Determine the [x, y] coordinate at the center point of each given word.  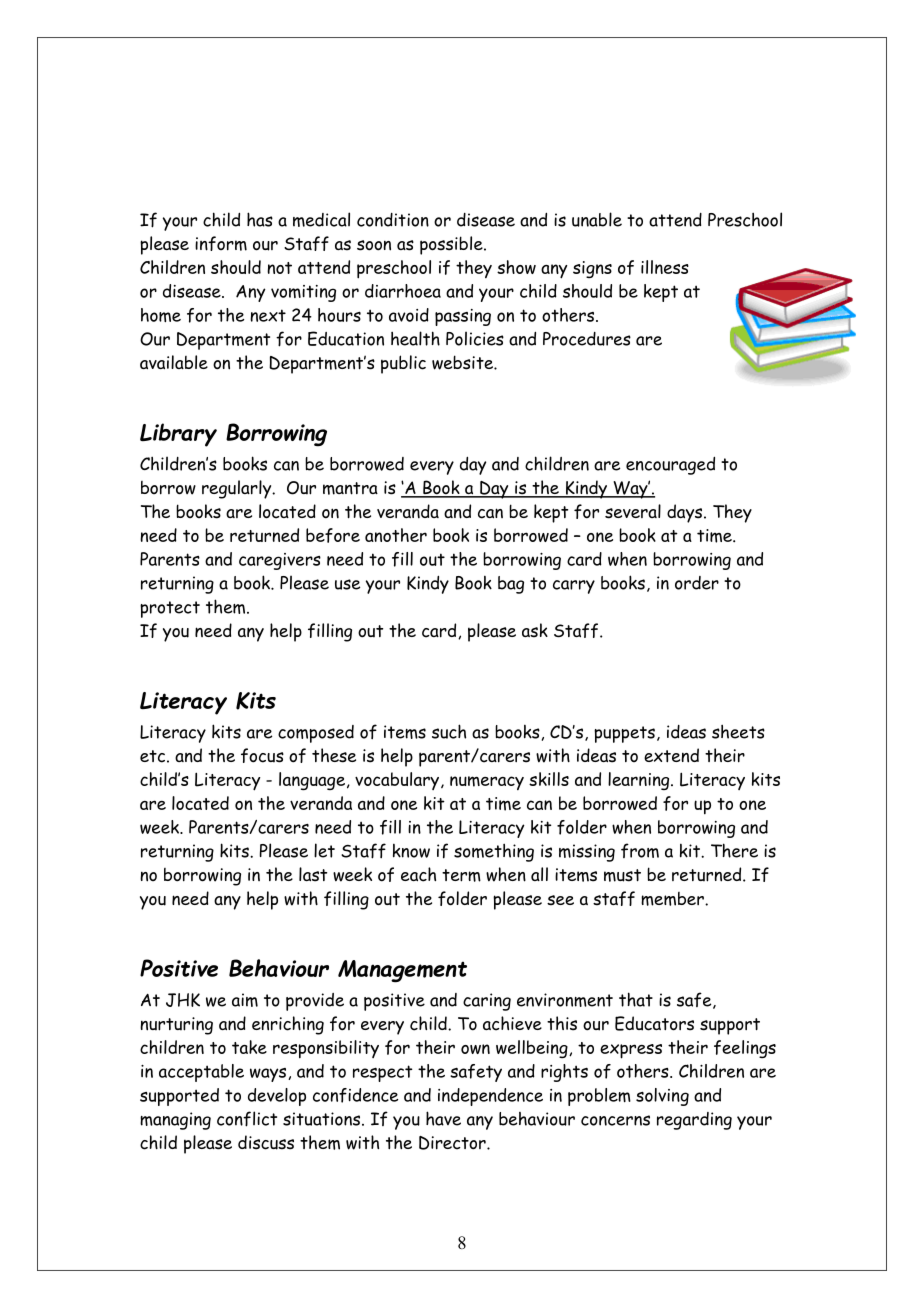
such [449, 731]
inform [221, 243]
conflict [247, 1119]
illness [665, 267]
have [443, 1118]
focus [262, 755]
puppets [624, 734]
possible [452, 245]
